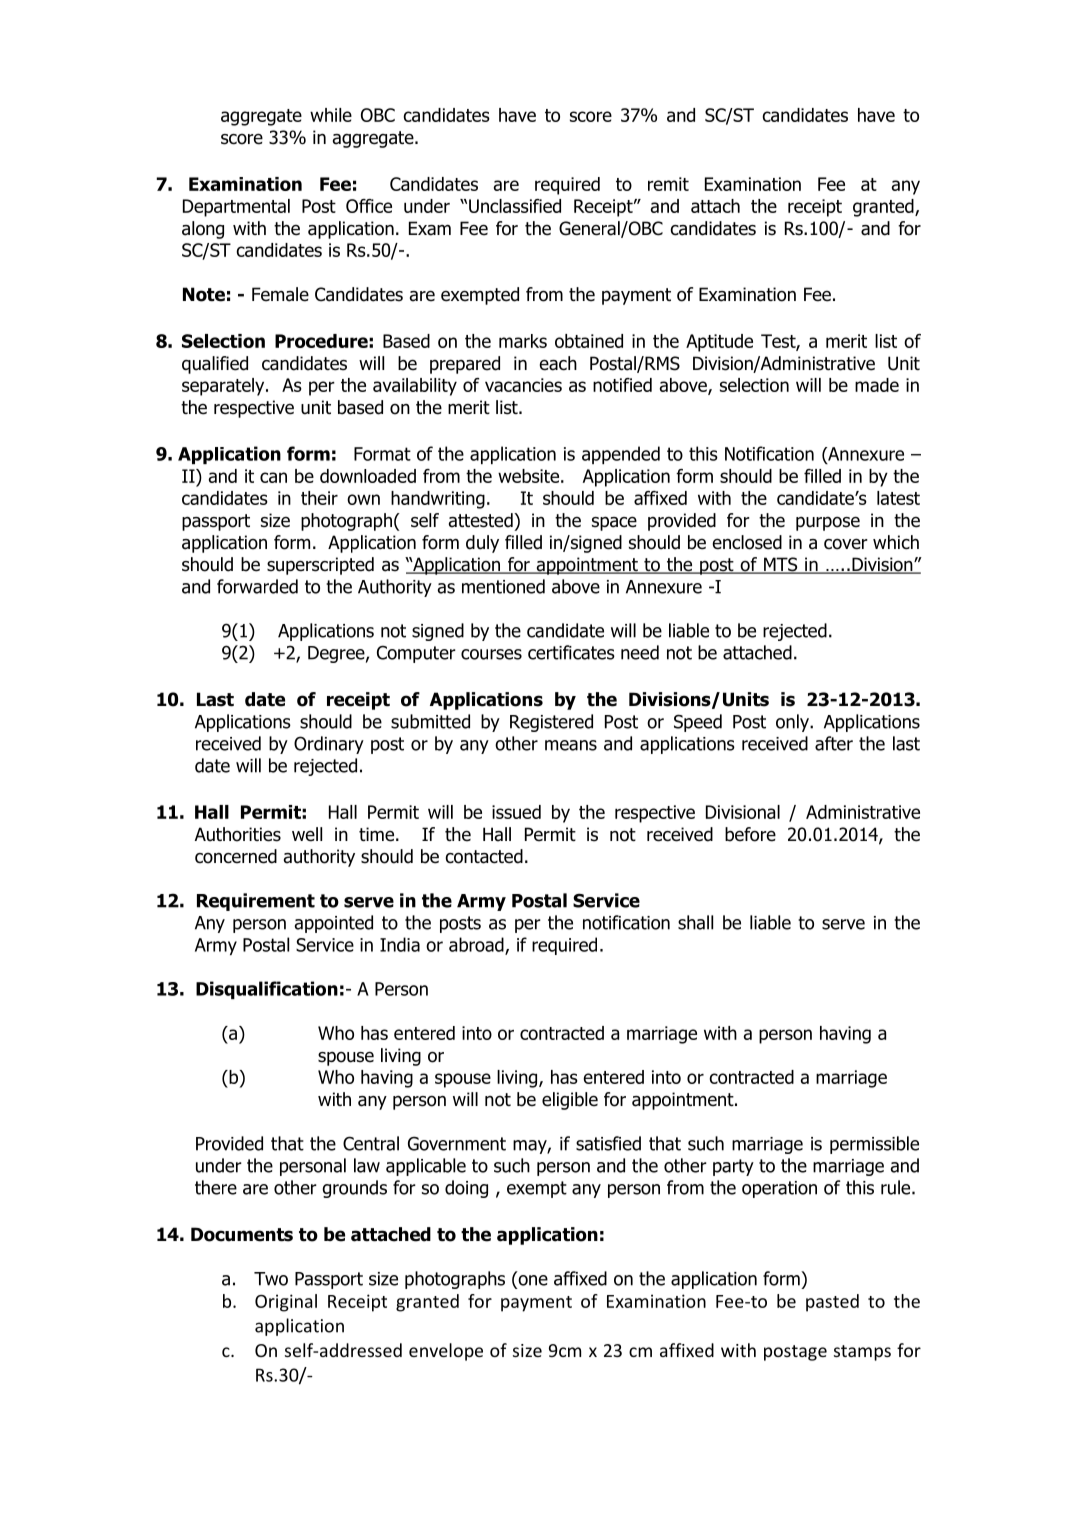 This image has width=1089, height=1540. What do you see at coordinates (329, 745) in the image?
I see `Ordinary` at bounding box center [329, 745].
